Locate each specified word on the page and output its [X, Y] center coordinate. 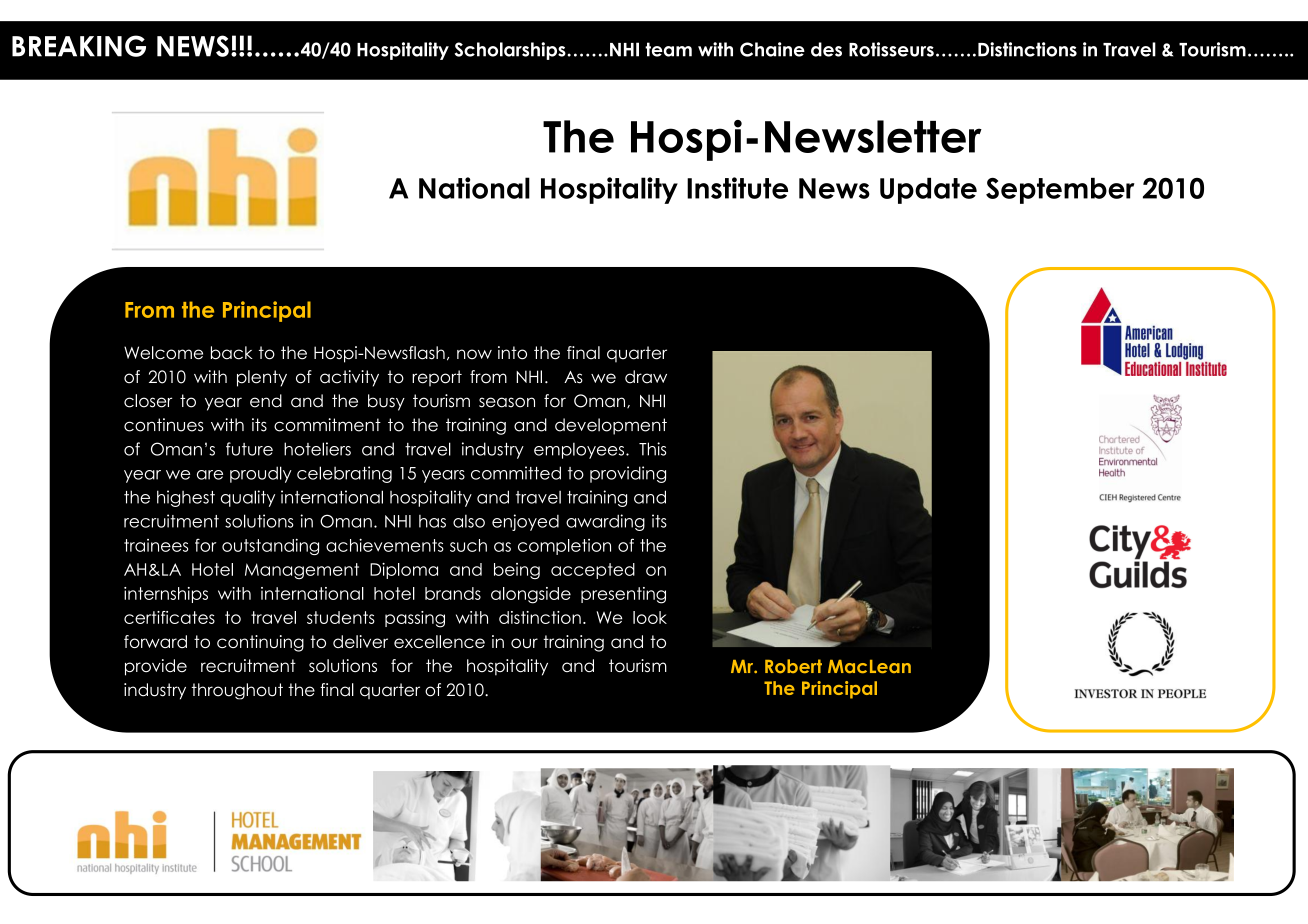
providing [628, 474]
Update [928, 191]
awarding [605, 522]
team [668, 49]
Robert [793, 666]
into [512, 353]
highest [186, 498]
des [826, 49]
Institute [737, 188]
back [232, 353]
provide [156, 667]
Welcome [163, 353]
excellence [439, 641]
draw [646, 377]
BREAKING [79, 46]
